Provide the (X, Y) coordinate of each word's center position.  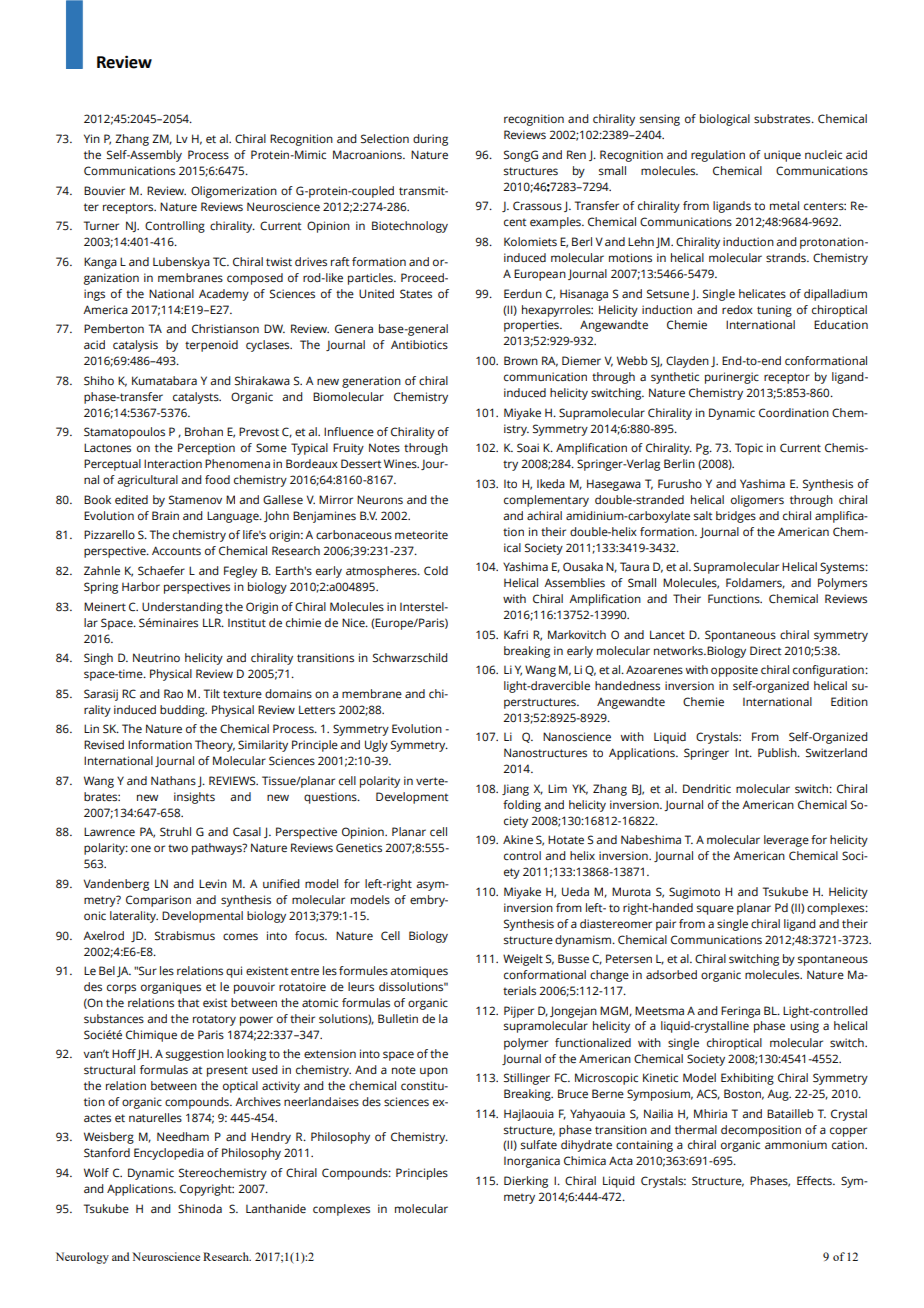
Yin (92, 138)
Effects (815, 1181)
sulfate (539, 1145)
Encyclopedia (169, 1154)
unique (782, 156)
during (430, 140)
